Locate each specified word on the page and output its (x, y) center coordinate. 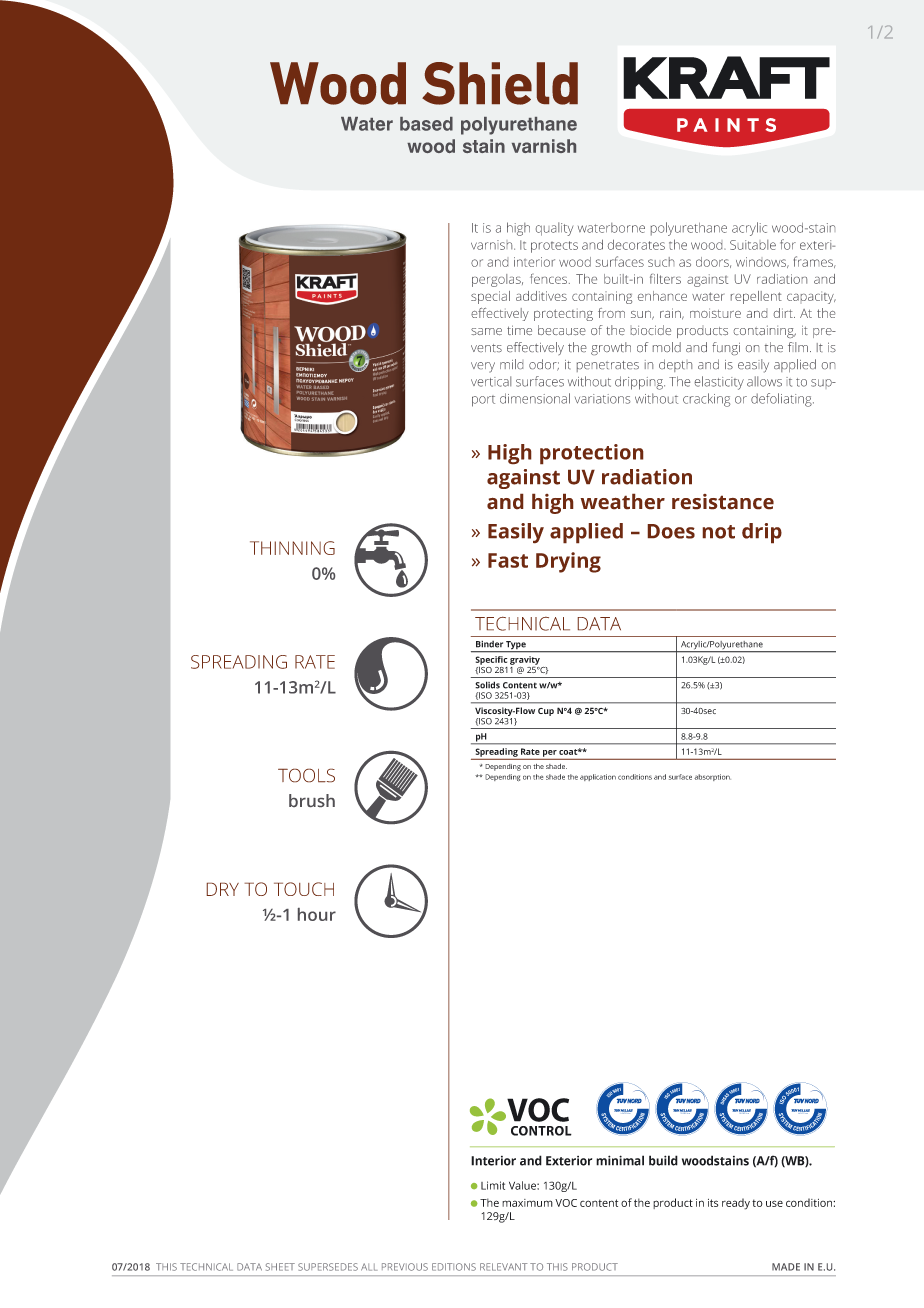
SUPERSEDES (328, 1267)
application (598, 777)
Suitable (753, 245)
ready (736, 1204)
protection (592, 454)
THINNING (292, 548)
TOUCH (304, 889)
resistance (723, 502)
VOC (566, 1203)
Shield (500, 83)
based (426, 124)
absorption (712, 777)
